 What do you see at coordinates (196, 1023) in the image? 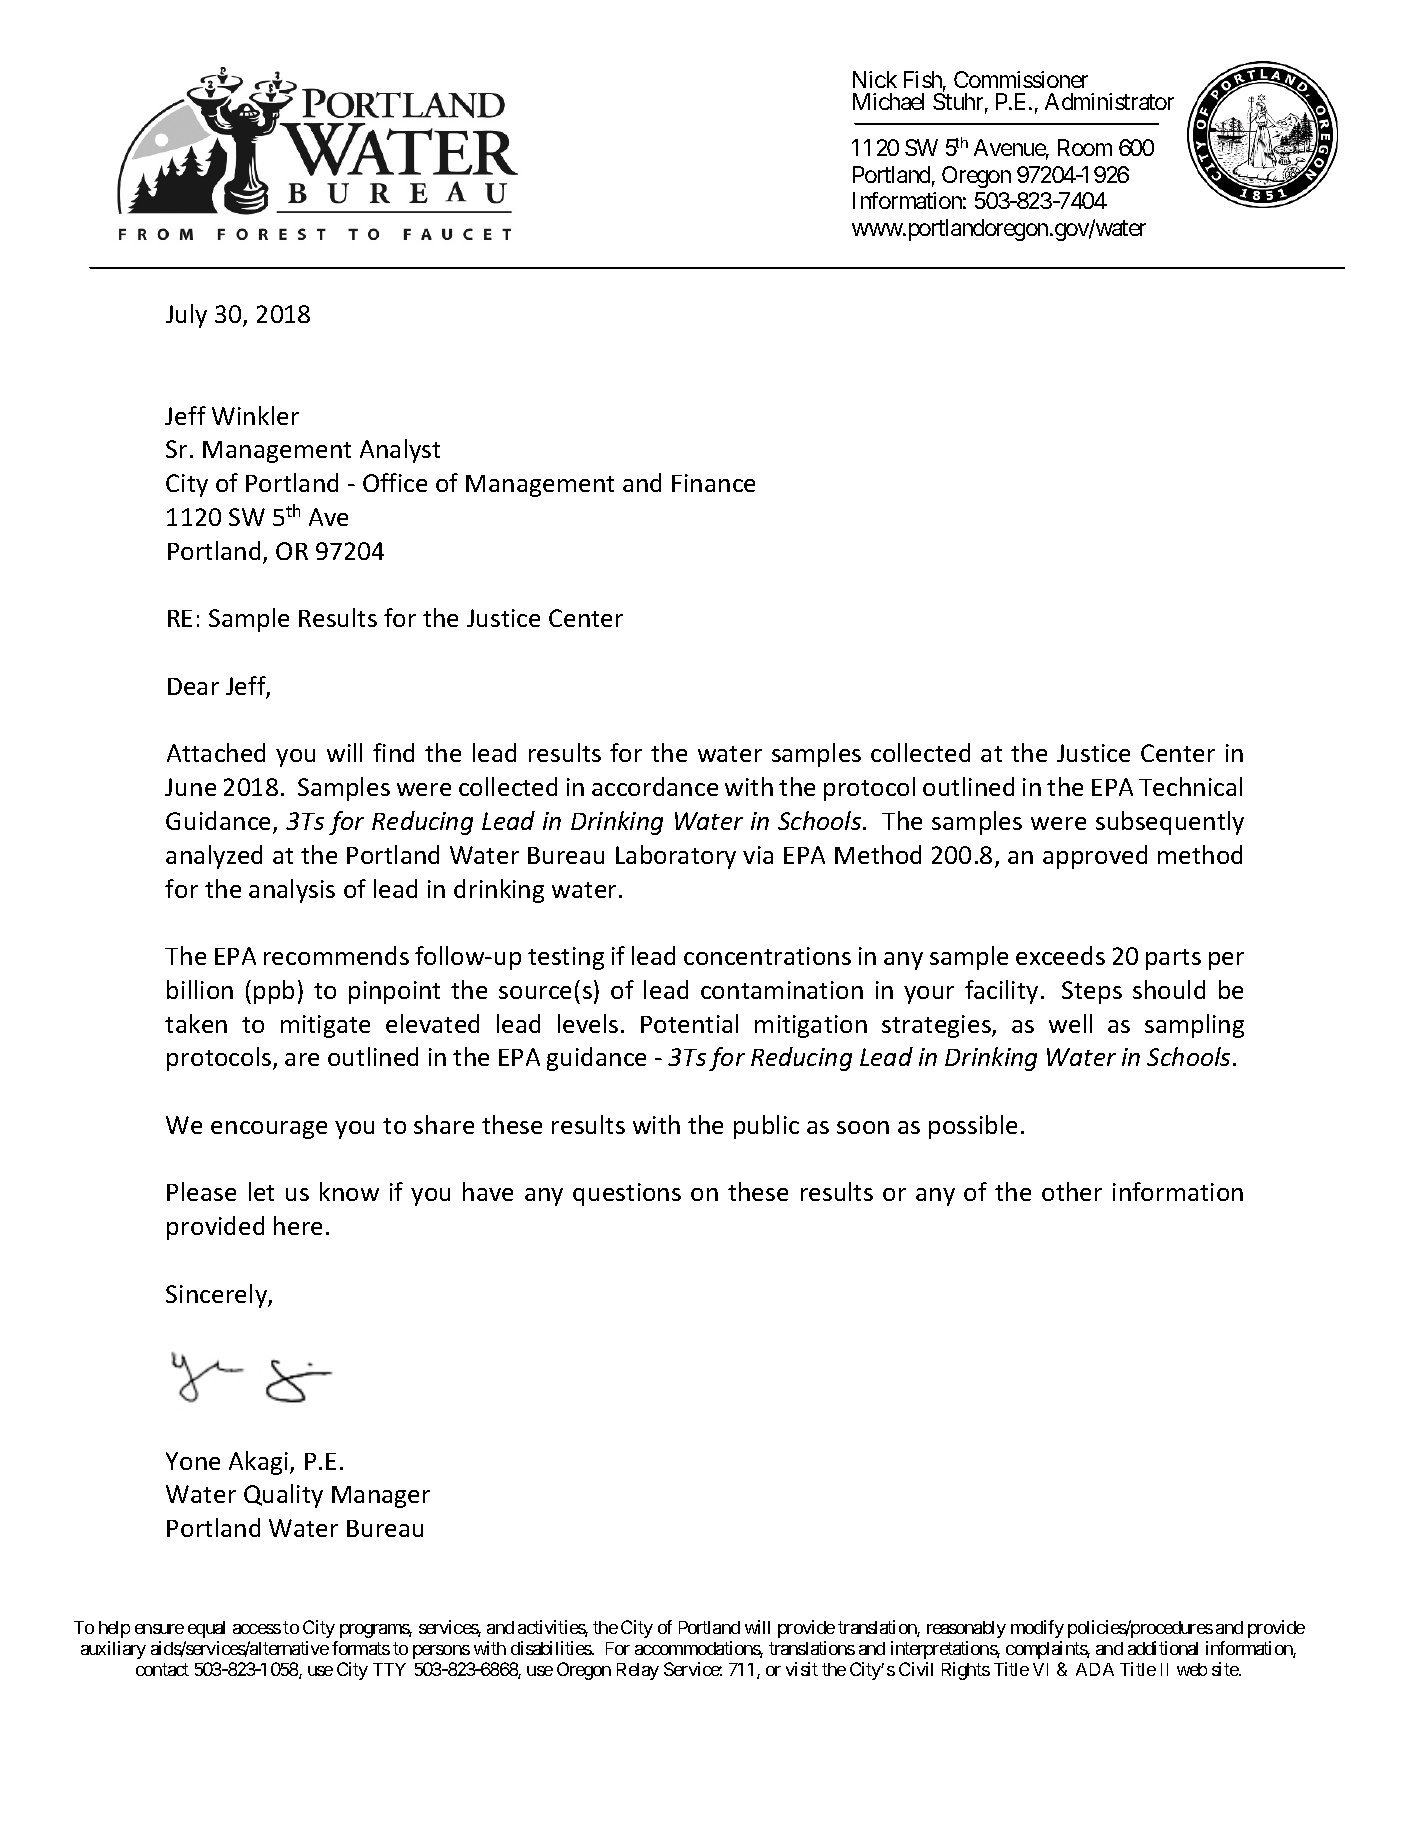
I see `taken` at bounding box center [196, 1023].
